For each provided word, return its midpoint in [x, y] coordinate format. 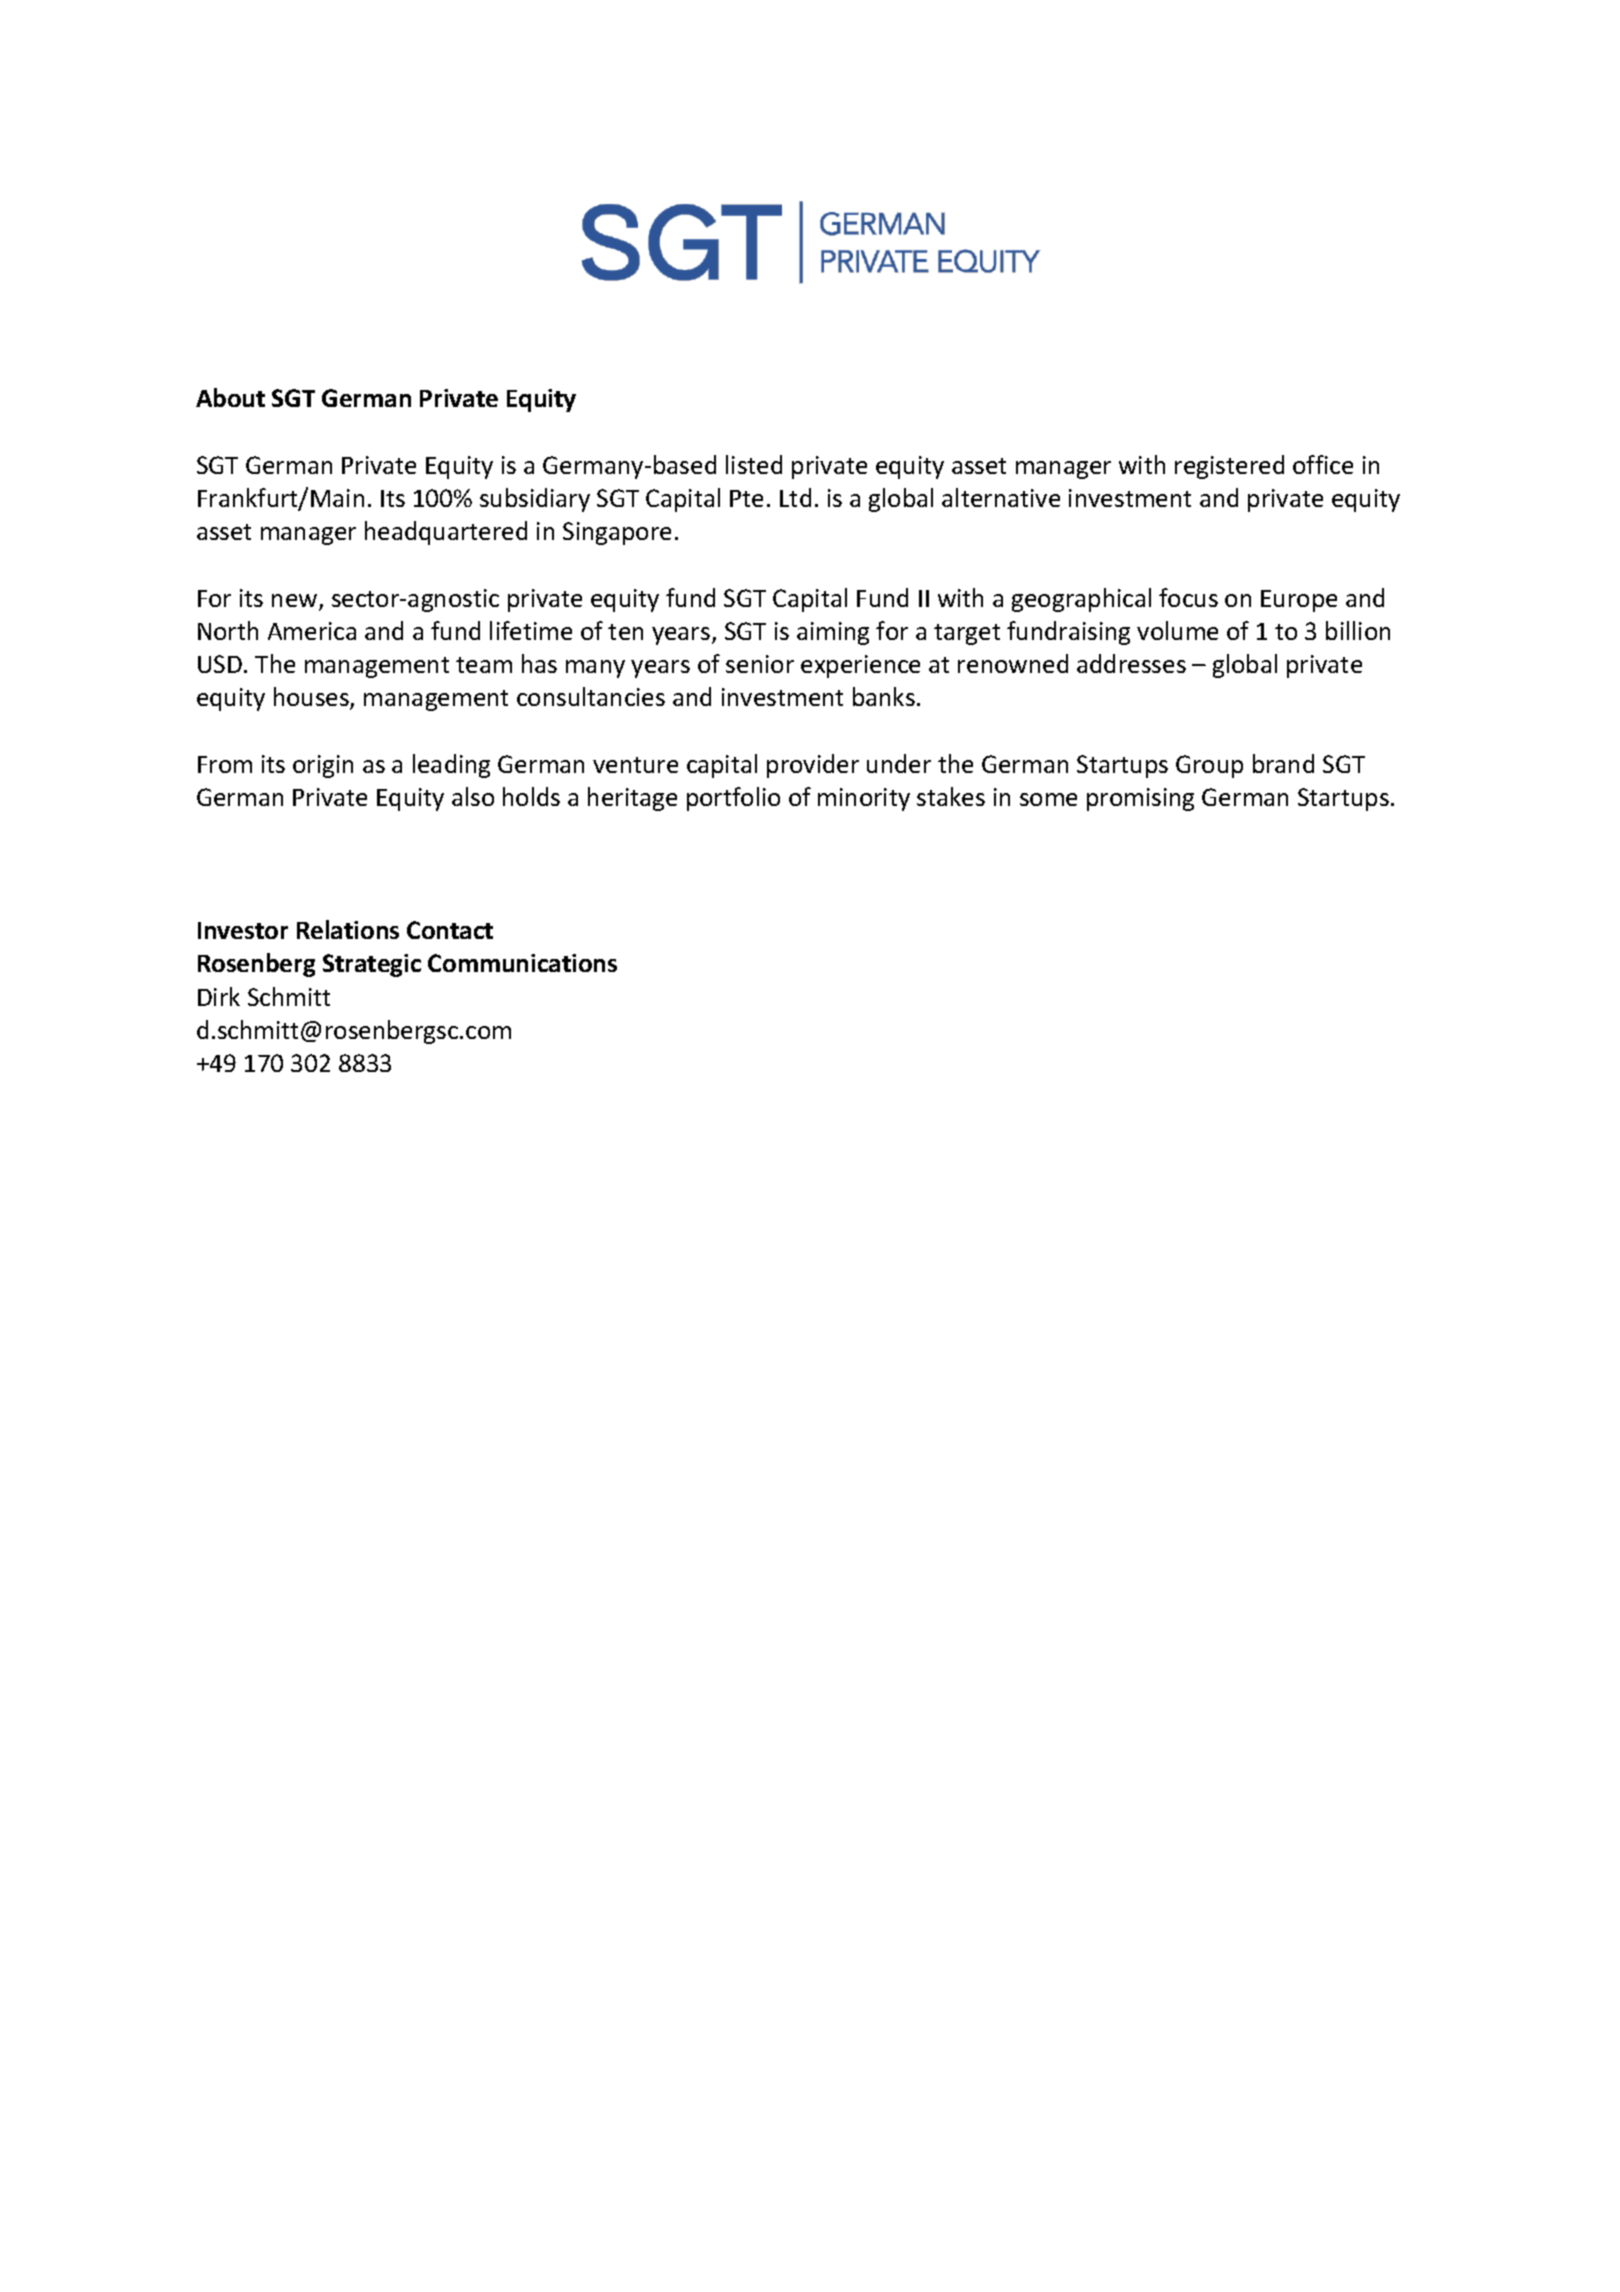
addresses [1131, 663]
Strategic [372, 965]
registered [1229, 467]
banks [884, 696]
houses [312, 698]
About [230, 397]
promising [1140, 799]
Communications [522, 963]
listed [754, 464]
